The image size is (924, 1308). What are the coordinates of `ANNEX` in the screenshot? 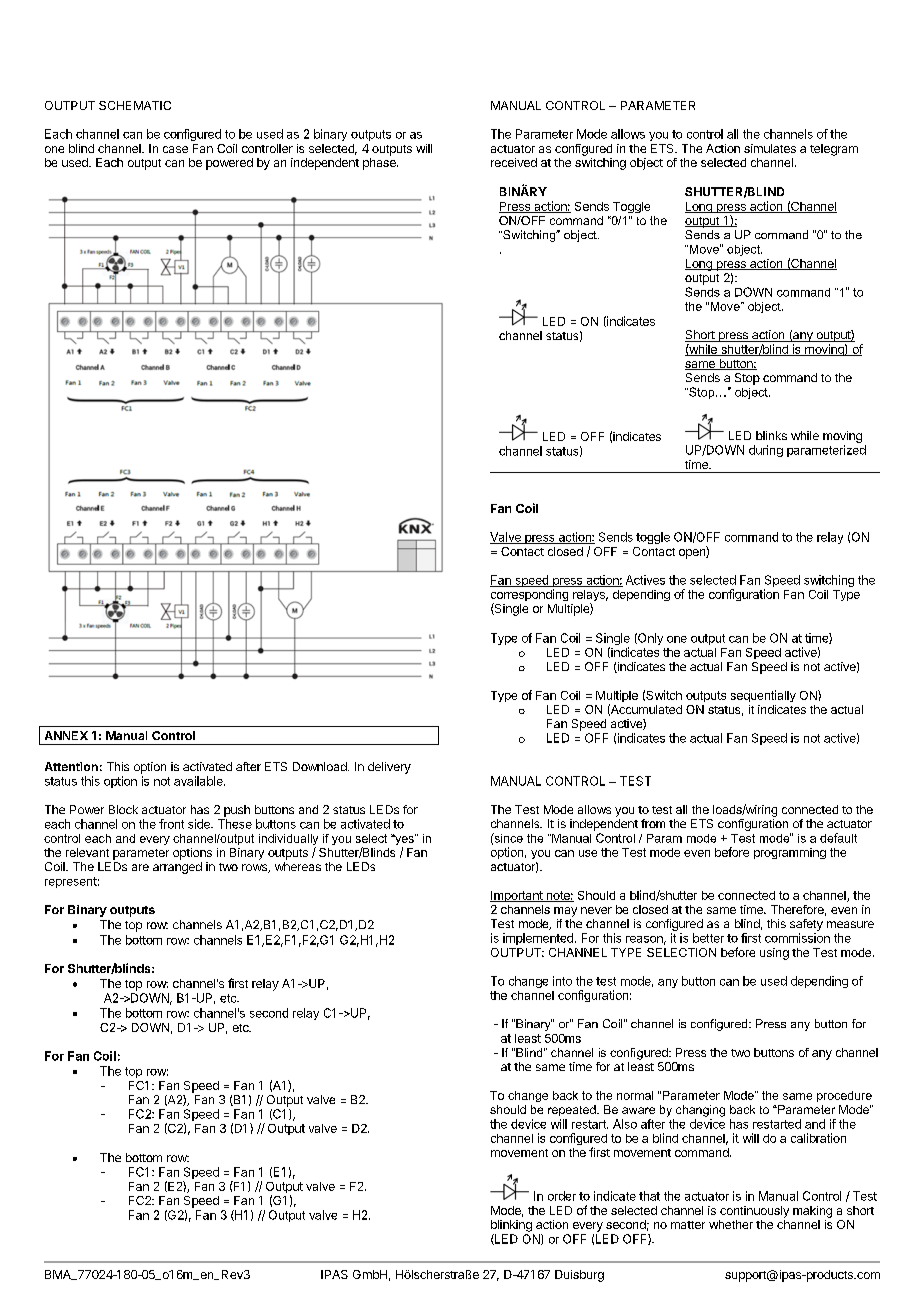 It's located at (66, 735).
